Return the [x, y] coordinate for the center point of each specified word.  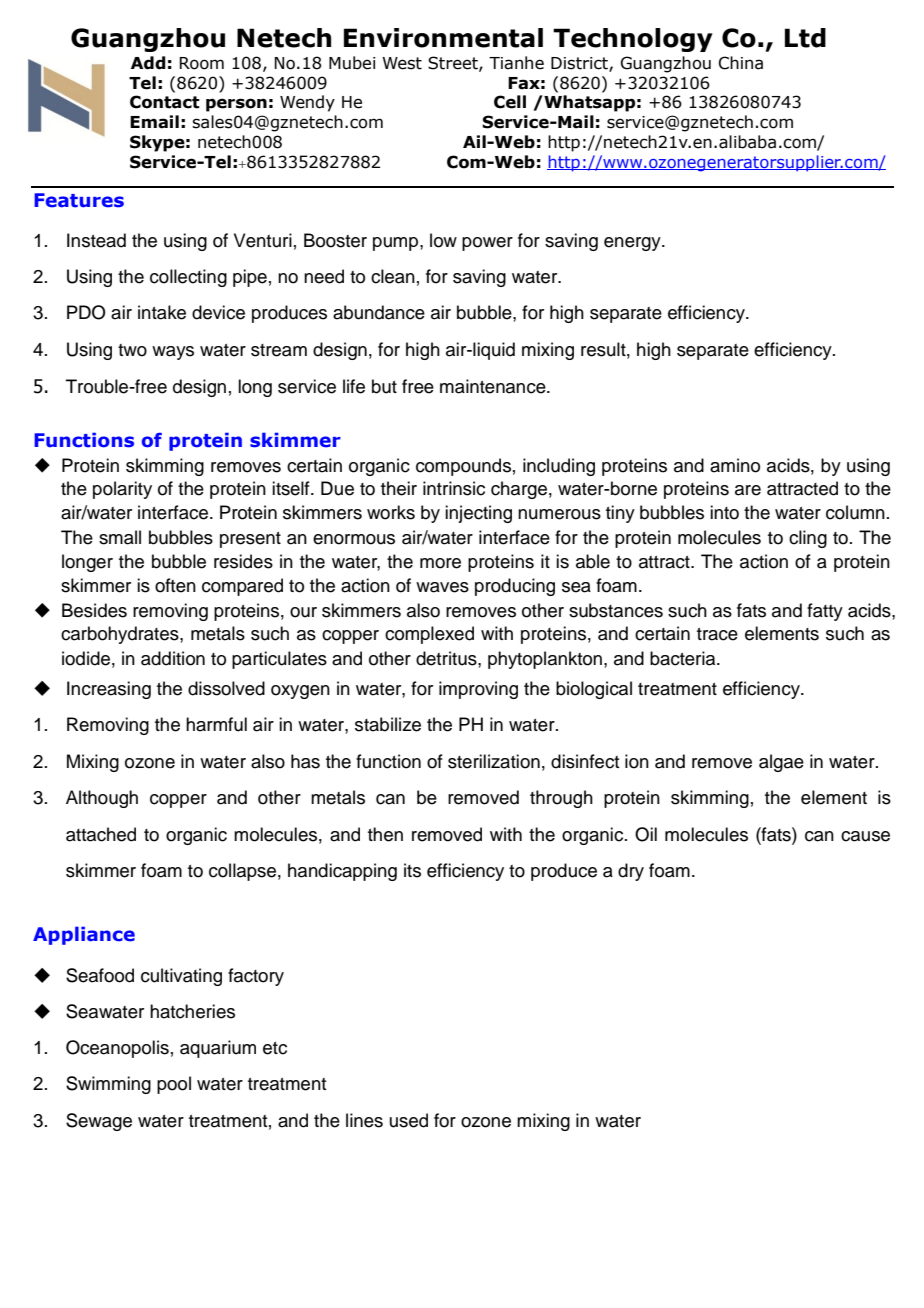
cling [808, 539]
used [409, 1120]
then [385, 834]
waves [442, 587]
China [741, 63]
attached [101, 834]
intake [162, 312]
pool [174, 1085]
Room [201, 63]
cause [865, 836]
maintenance [494, 386]
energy [633, 244]
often [175, 585]
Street [454, 63]
